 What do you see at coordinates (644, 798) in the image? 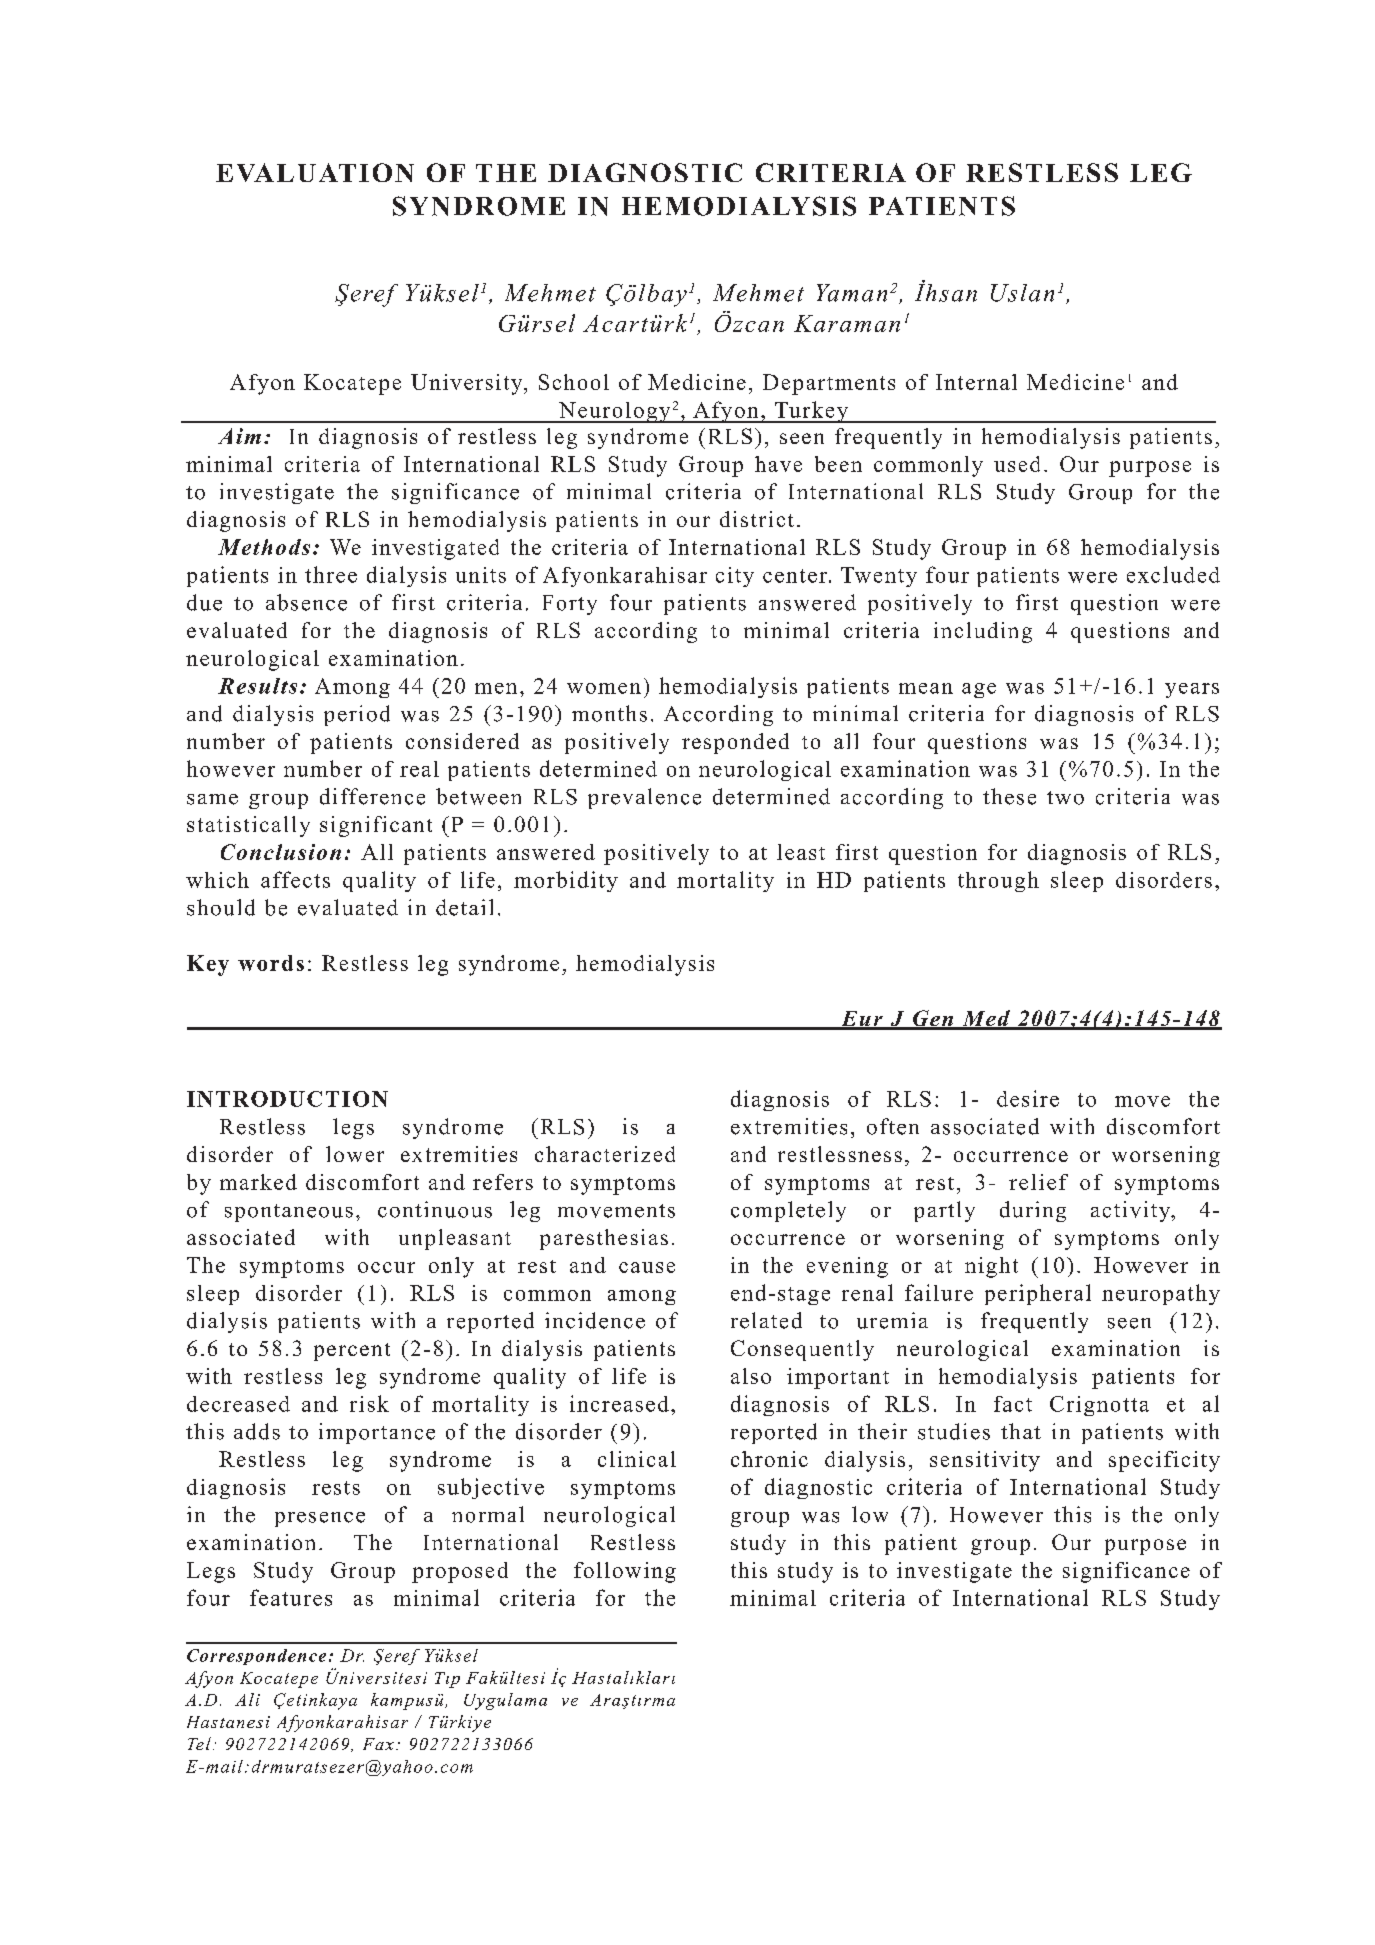
I see `prevalence` at bounding box center [644, 798].
